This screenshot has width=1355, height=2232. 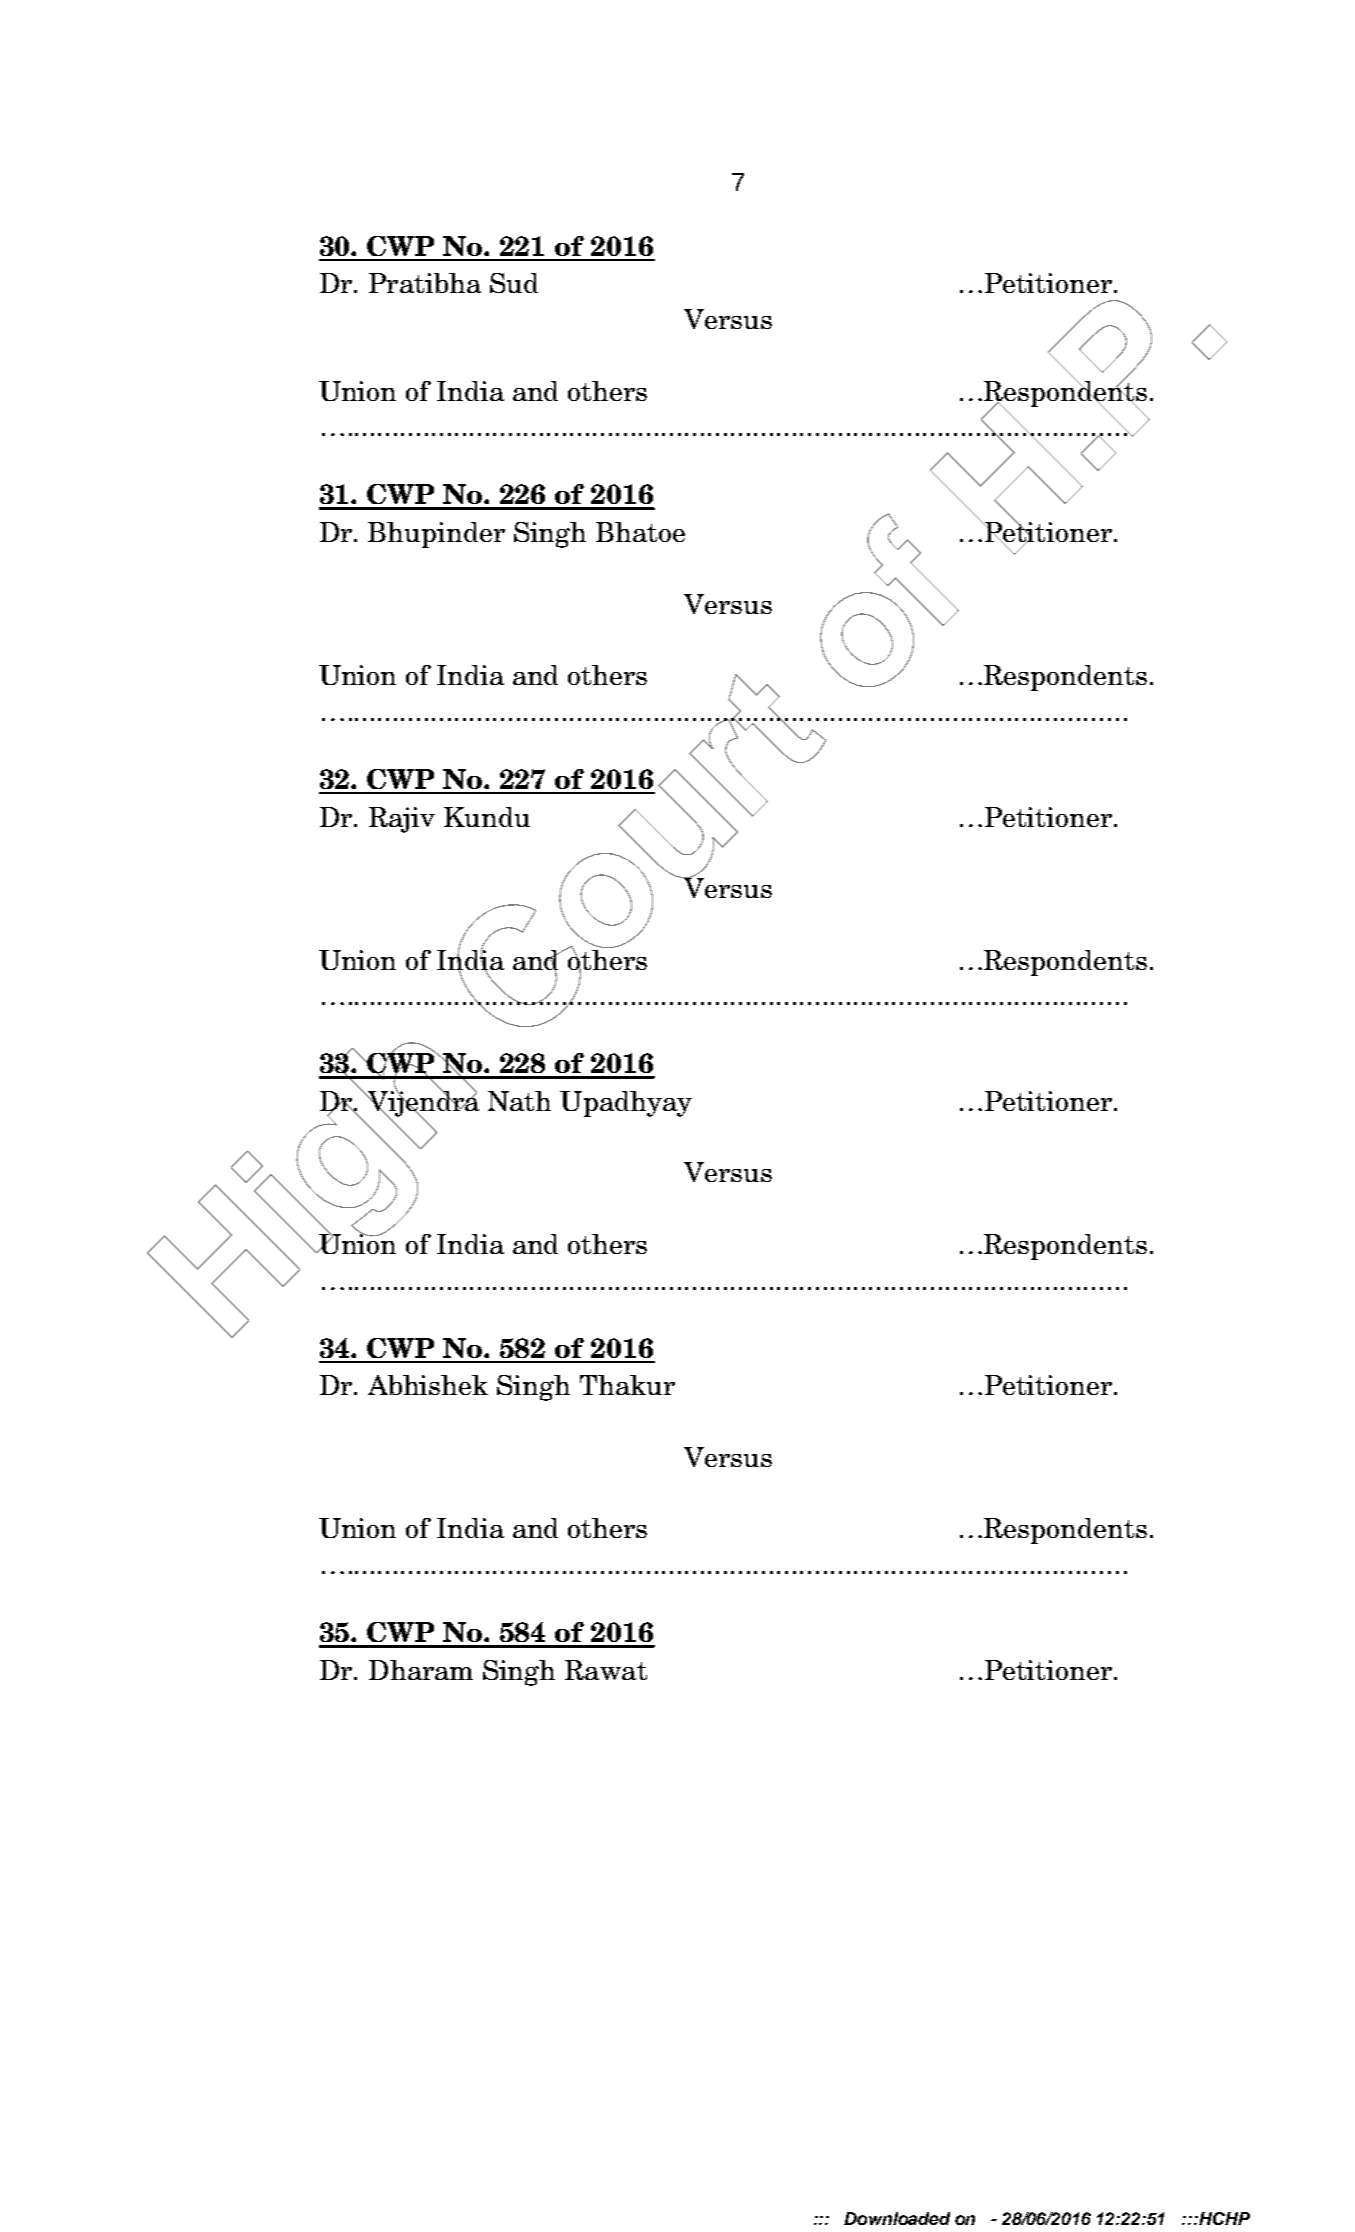 I want to click on Rajiv, so click(x=402, y=820).
